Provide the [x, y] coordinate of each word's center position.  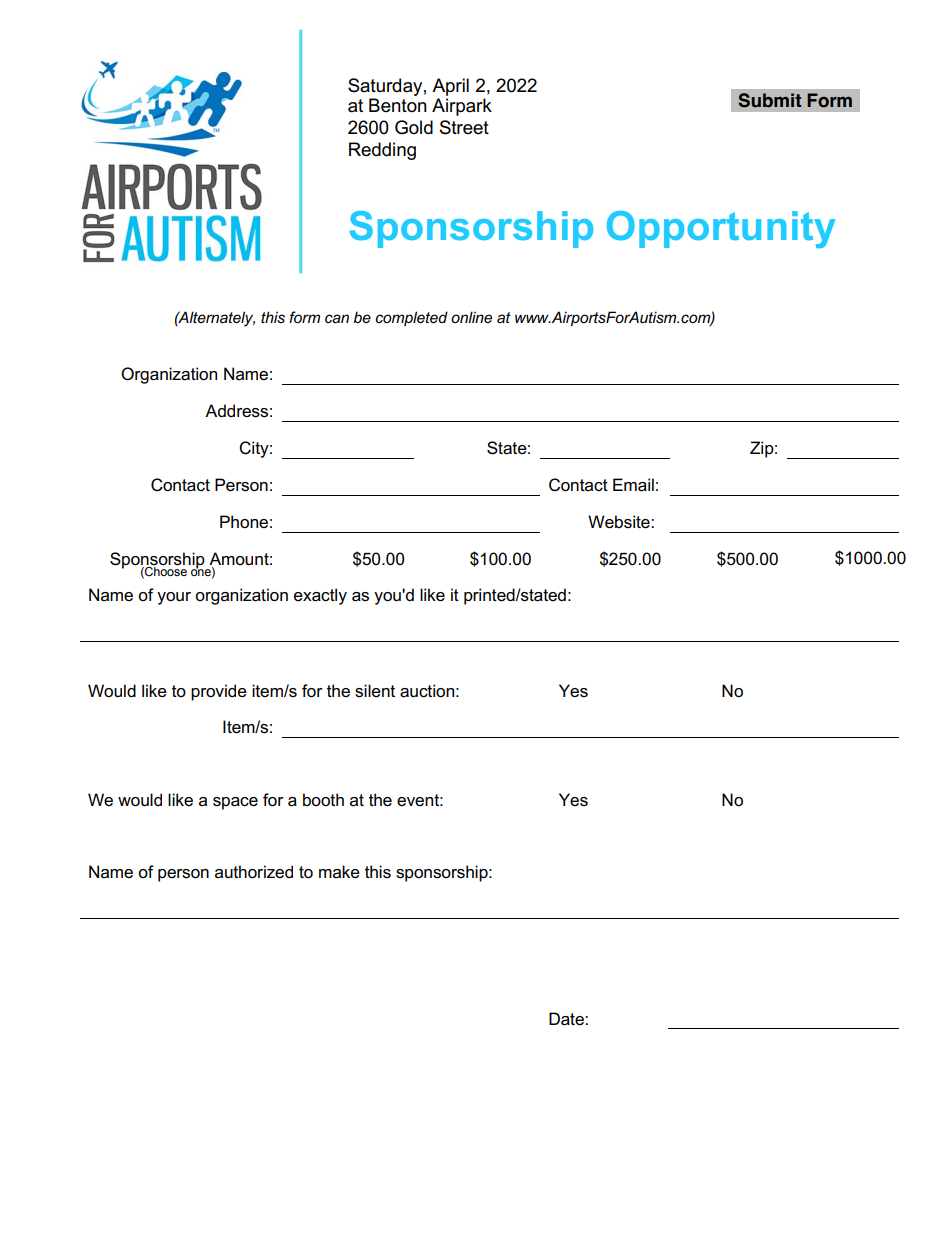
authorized [254, 872]
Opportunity [721, 229]
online [471, 317]
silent [375, 691]
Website [620, 522]
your [174, 598]
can [337, 318]
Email [633, 485]
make [339, 872]
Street [464, 127]
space [235, 803]
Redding [382, 151]
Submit [770, 100]
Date [567, 1019]
